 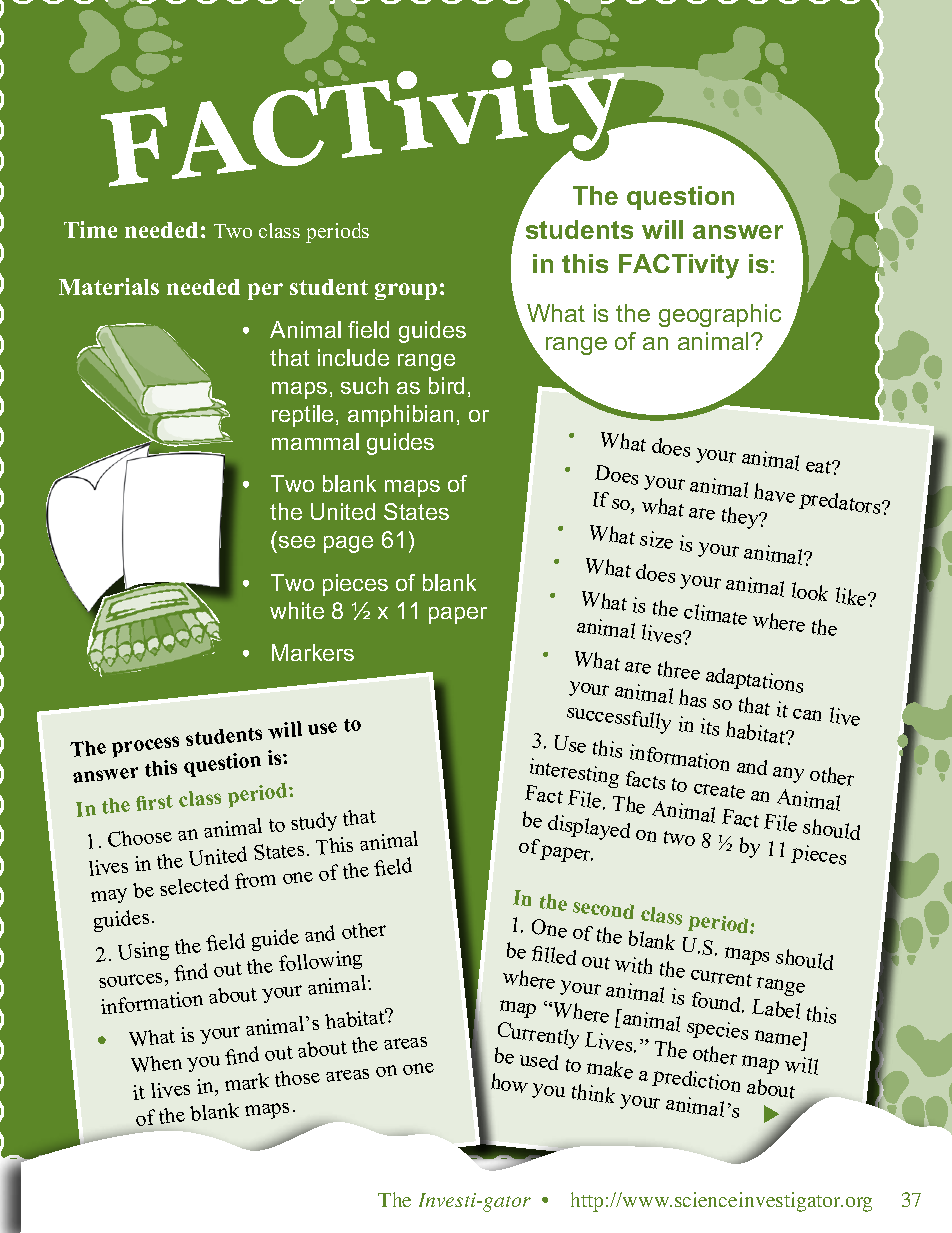 I want to click on reptile, so click(x=302, y=416).
